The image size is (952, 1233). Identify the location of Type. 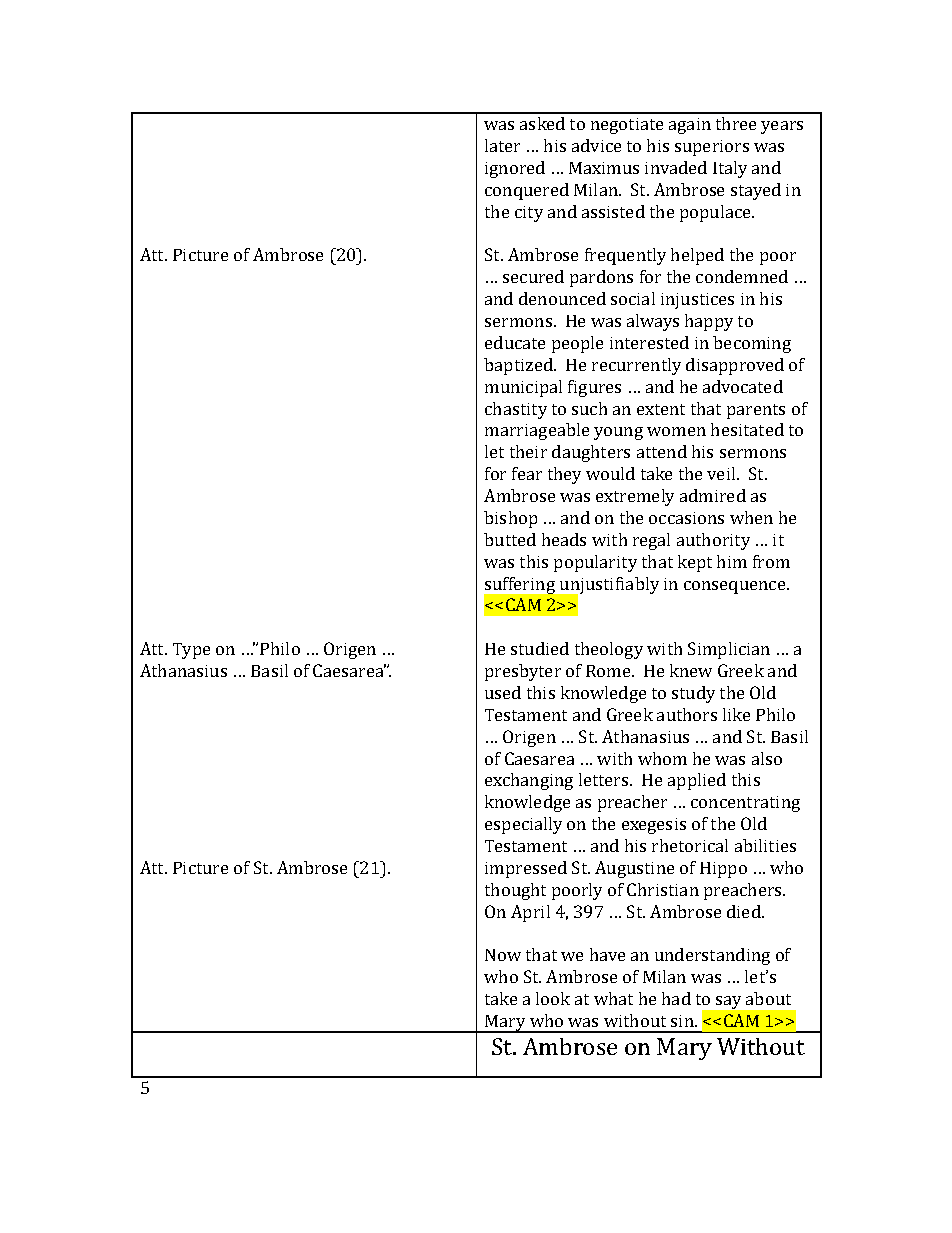
(191, 651).
